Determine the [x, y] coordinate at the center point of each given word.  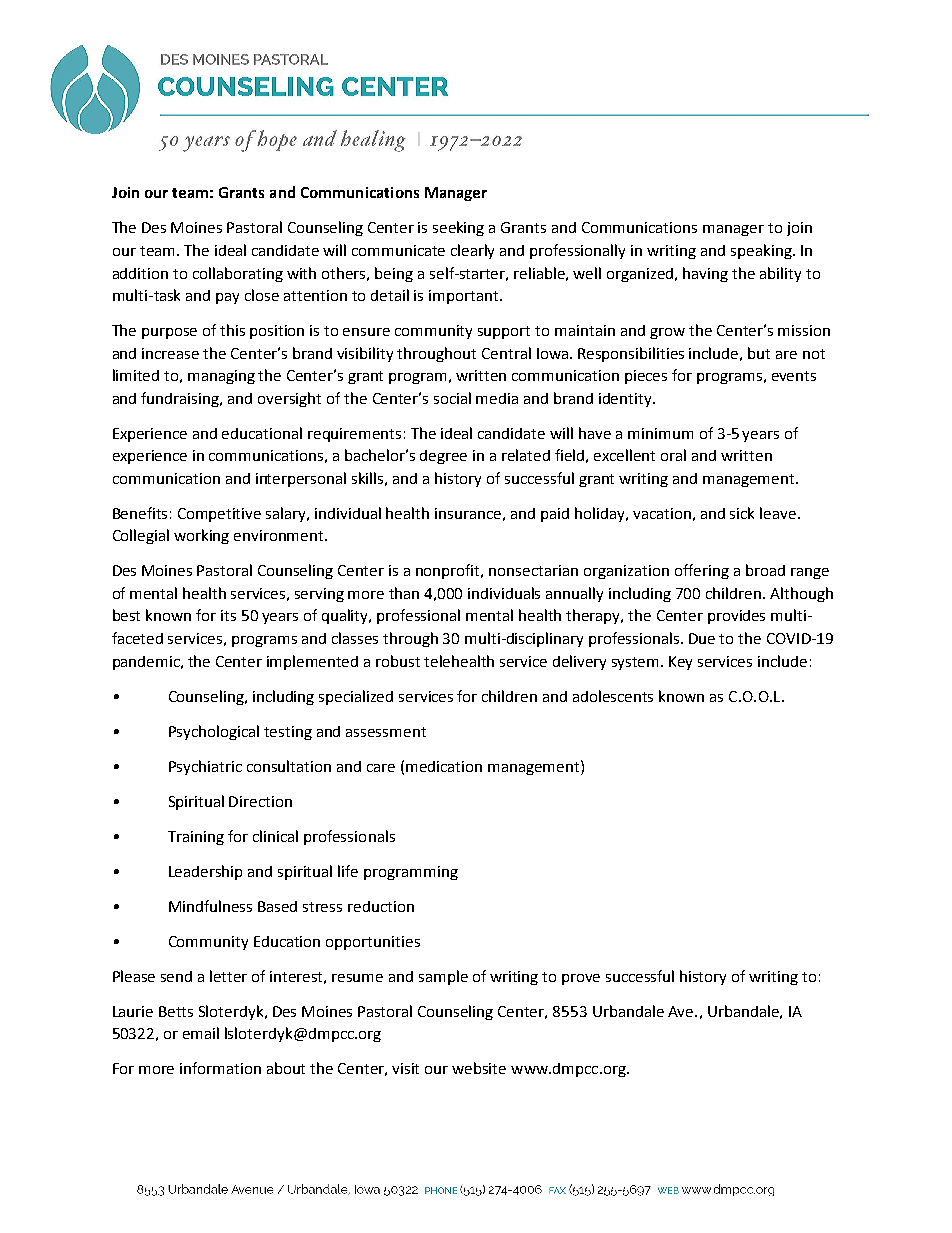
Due [702, 638]
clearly [472, 251]
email [201, 1033]
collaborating [238, 274]
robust [398, 661]
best [126, 615]
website [479, 1068]
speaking [762, 251]
